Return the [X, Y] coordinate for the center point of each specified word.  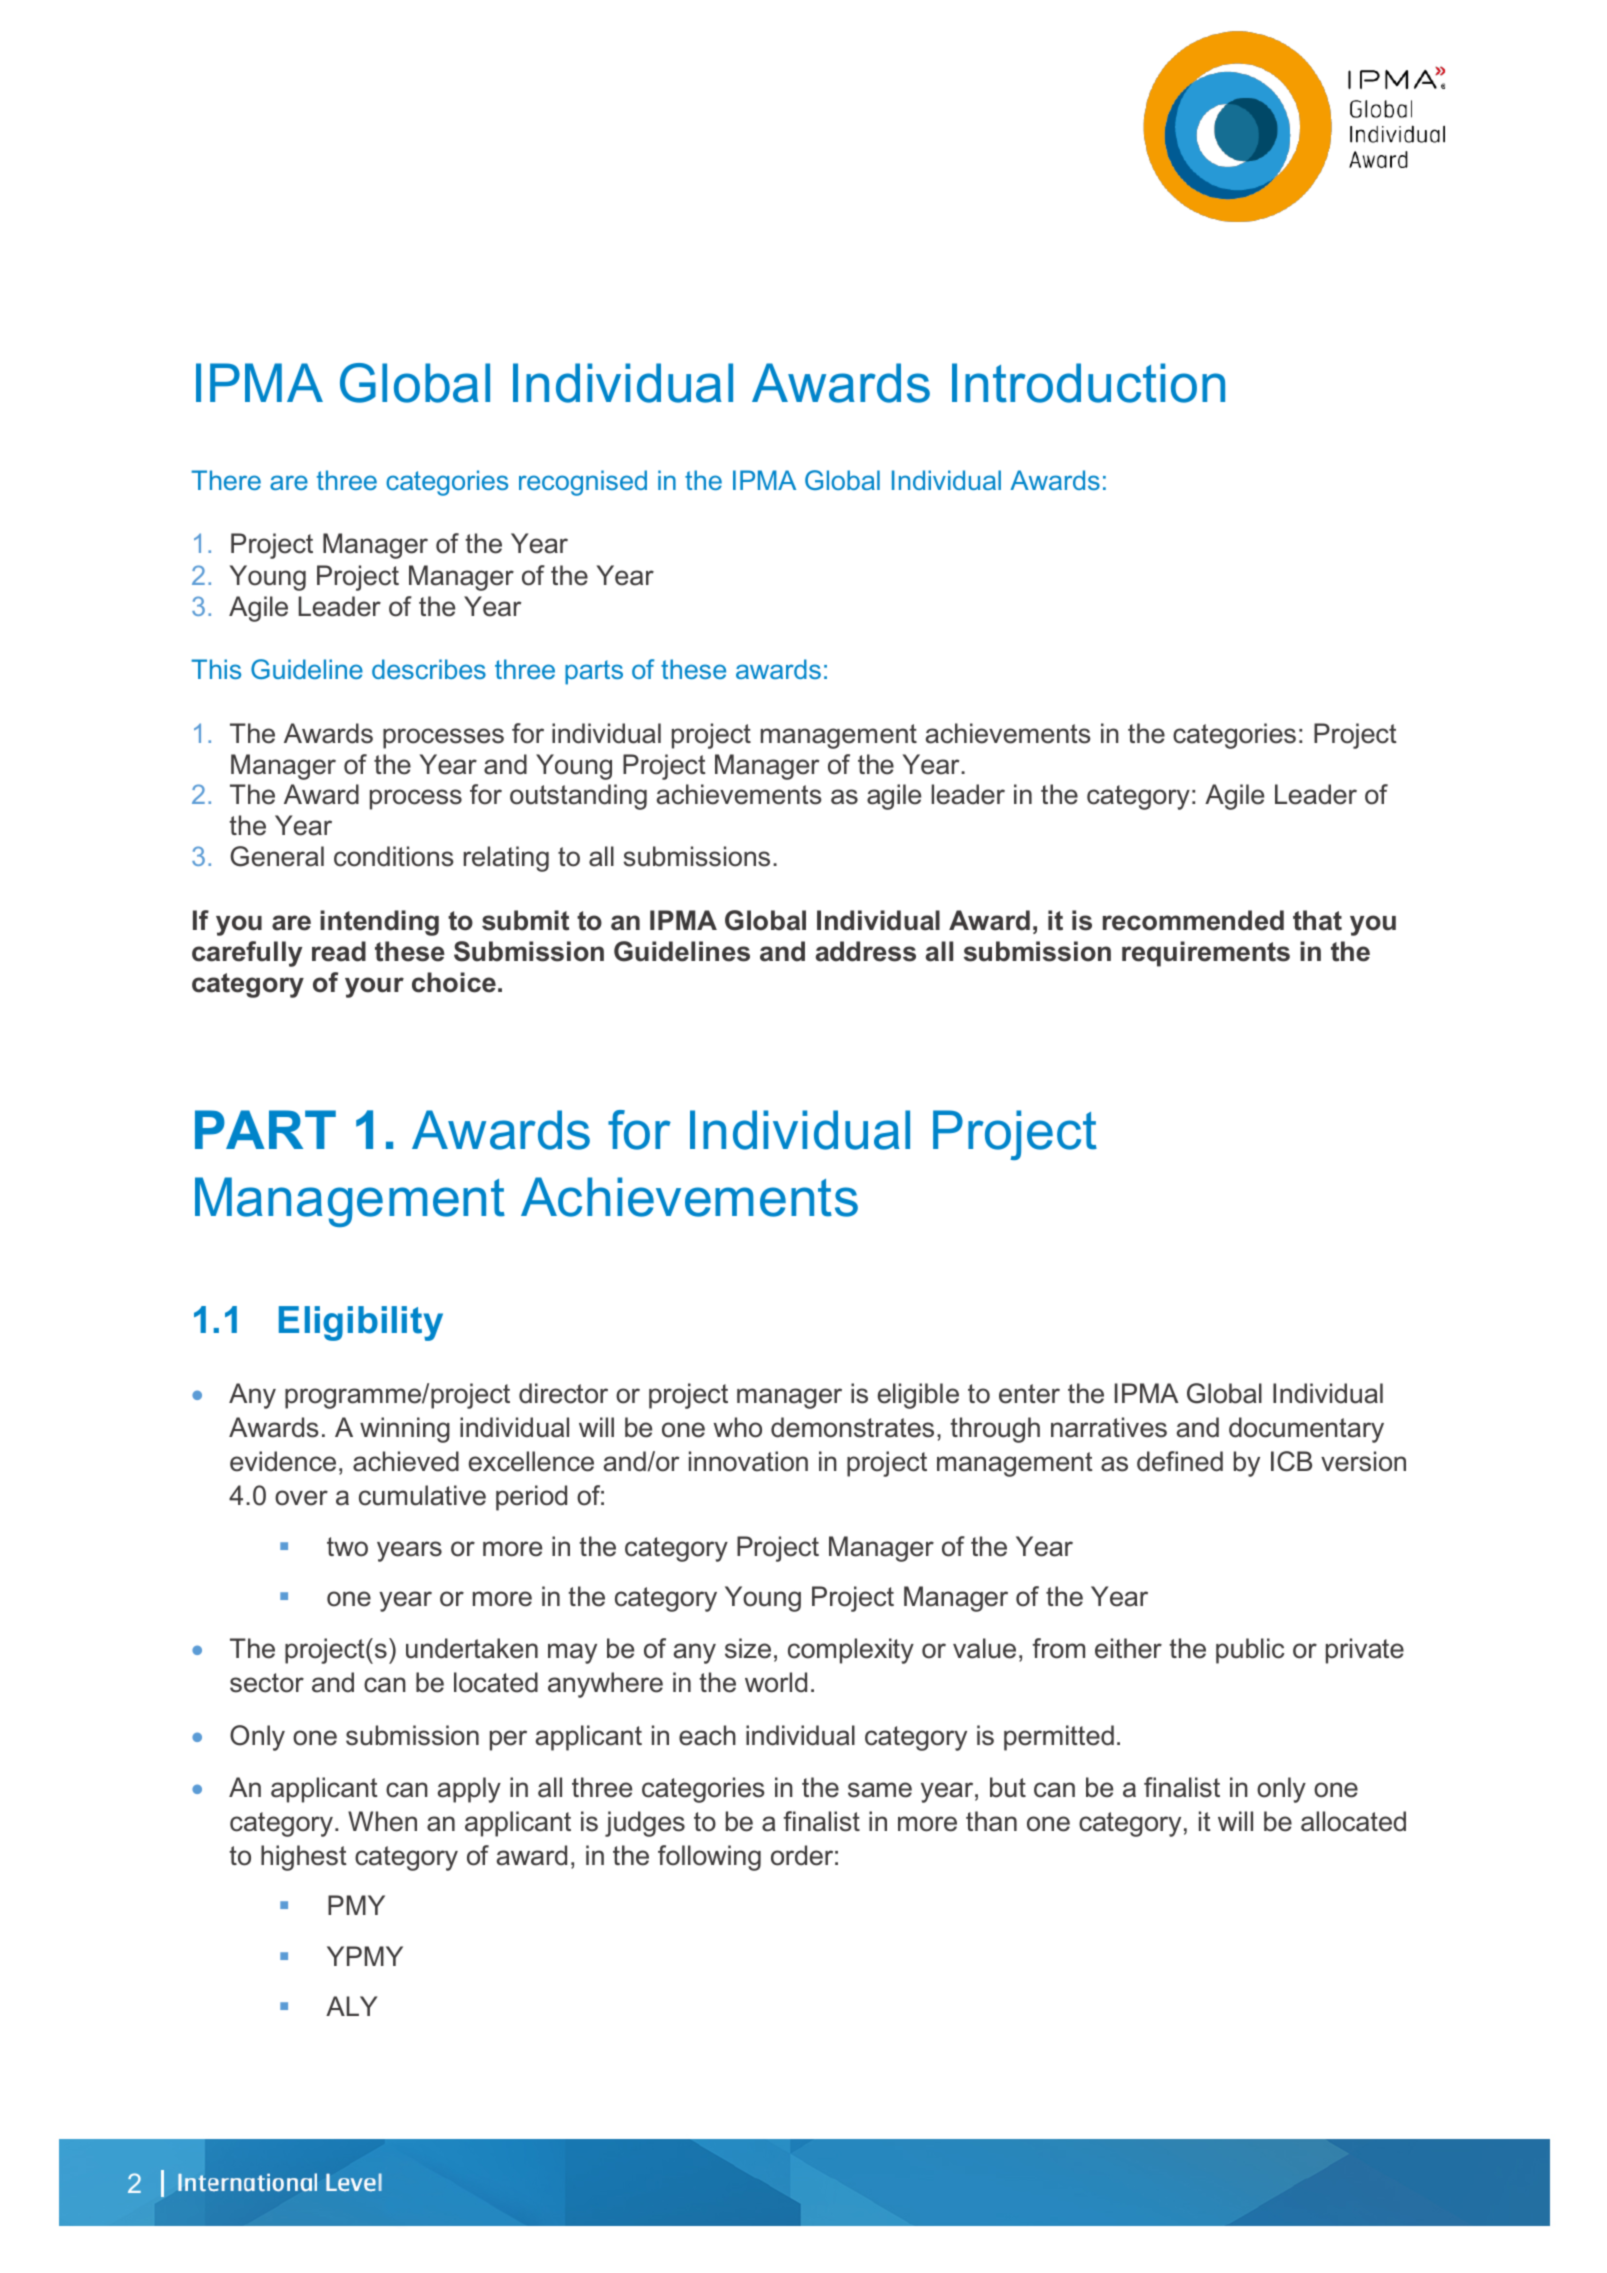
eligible [918, 1396]
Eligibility [361, 1323]
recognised [583, 483]
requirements [1206, 954]
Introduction [1088, 383]
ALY [352, 2006]
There [226, 480]
